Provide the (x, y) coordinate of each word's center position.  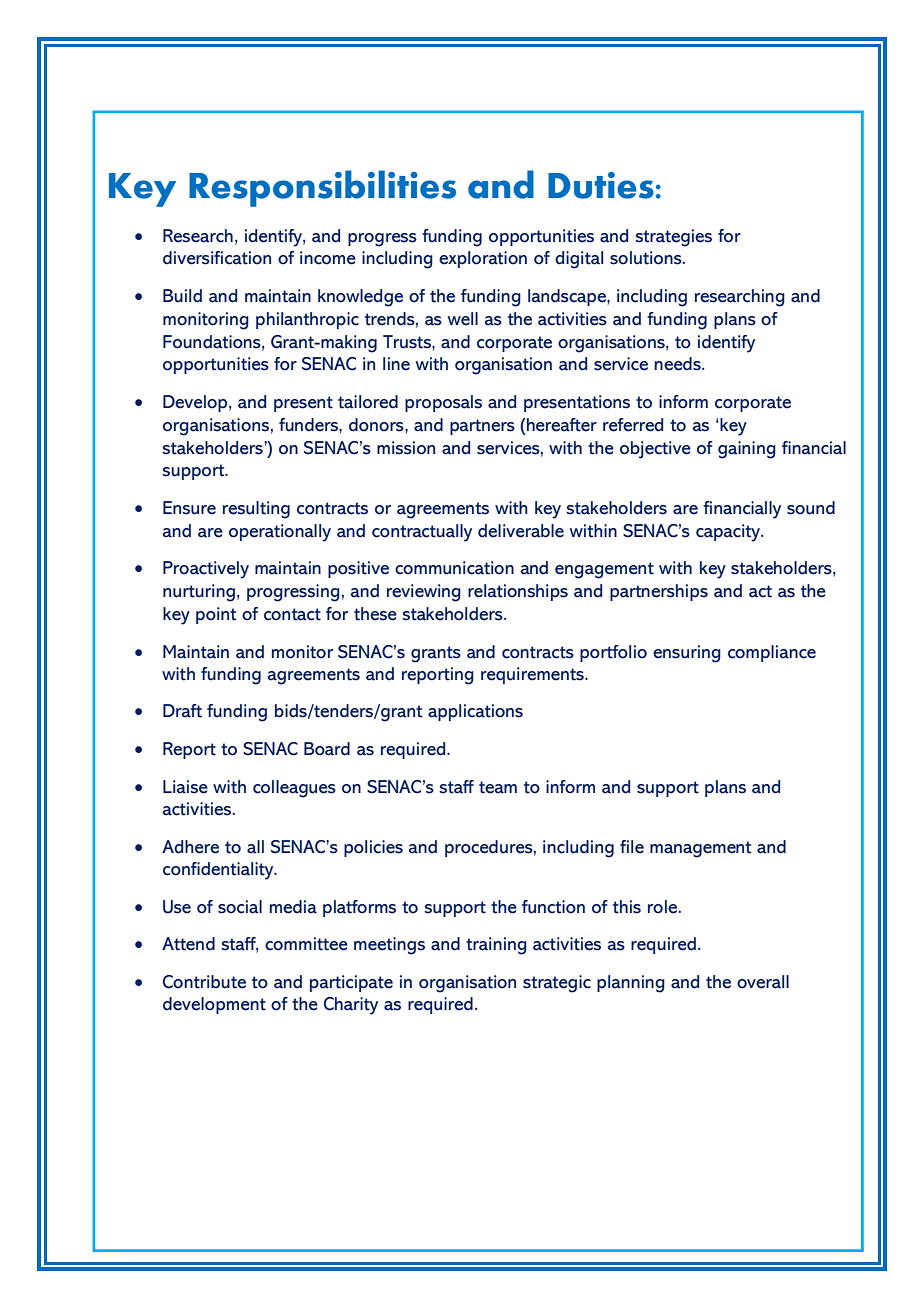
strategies (673, 238)
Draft (182, 711)
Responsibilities (322, 188)
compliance (772, 653)
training (496, 946)
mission (406, 448)
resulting (256, 510)
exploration (483, 259)
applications (475, 712)
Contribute (204, 982)
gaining (747, 450)
